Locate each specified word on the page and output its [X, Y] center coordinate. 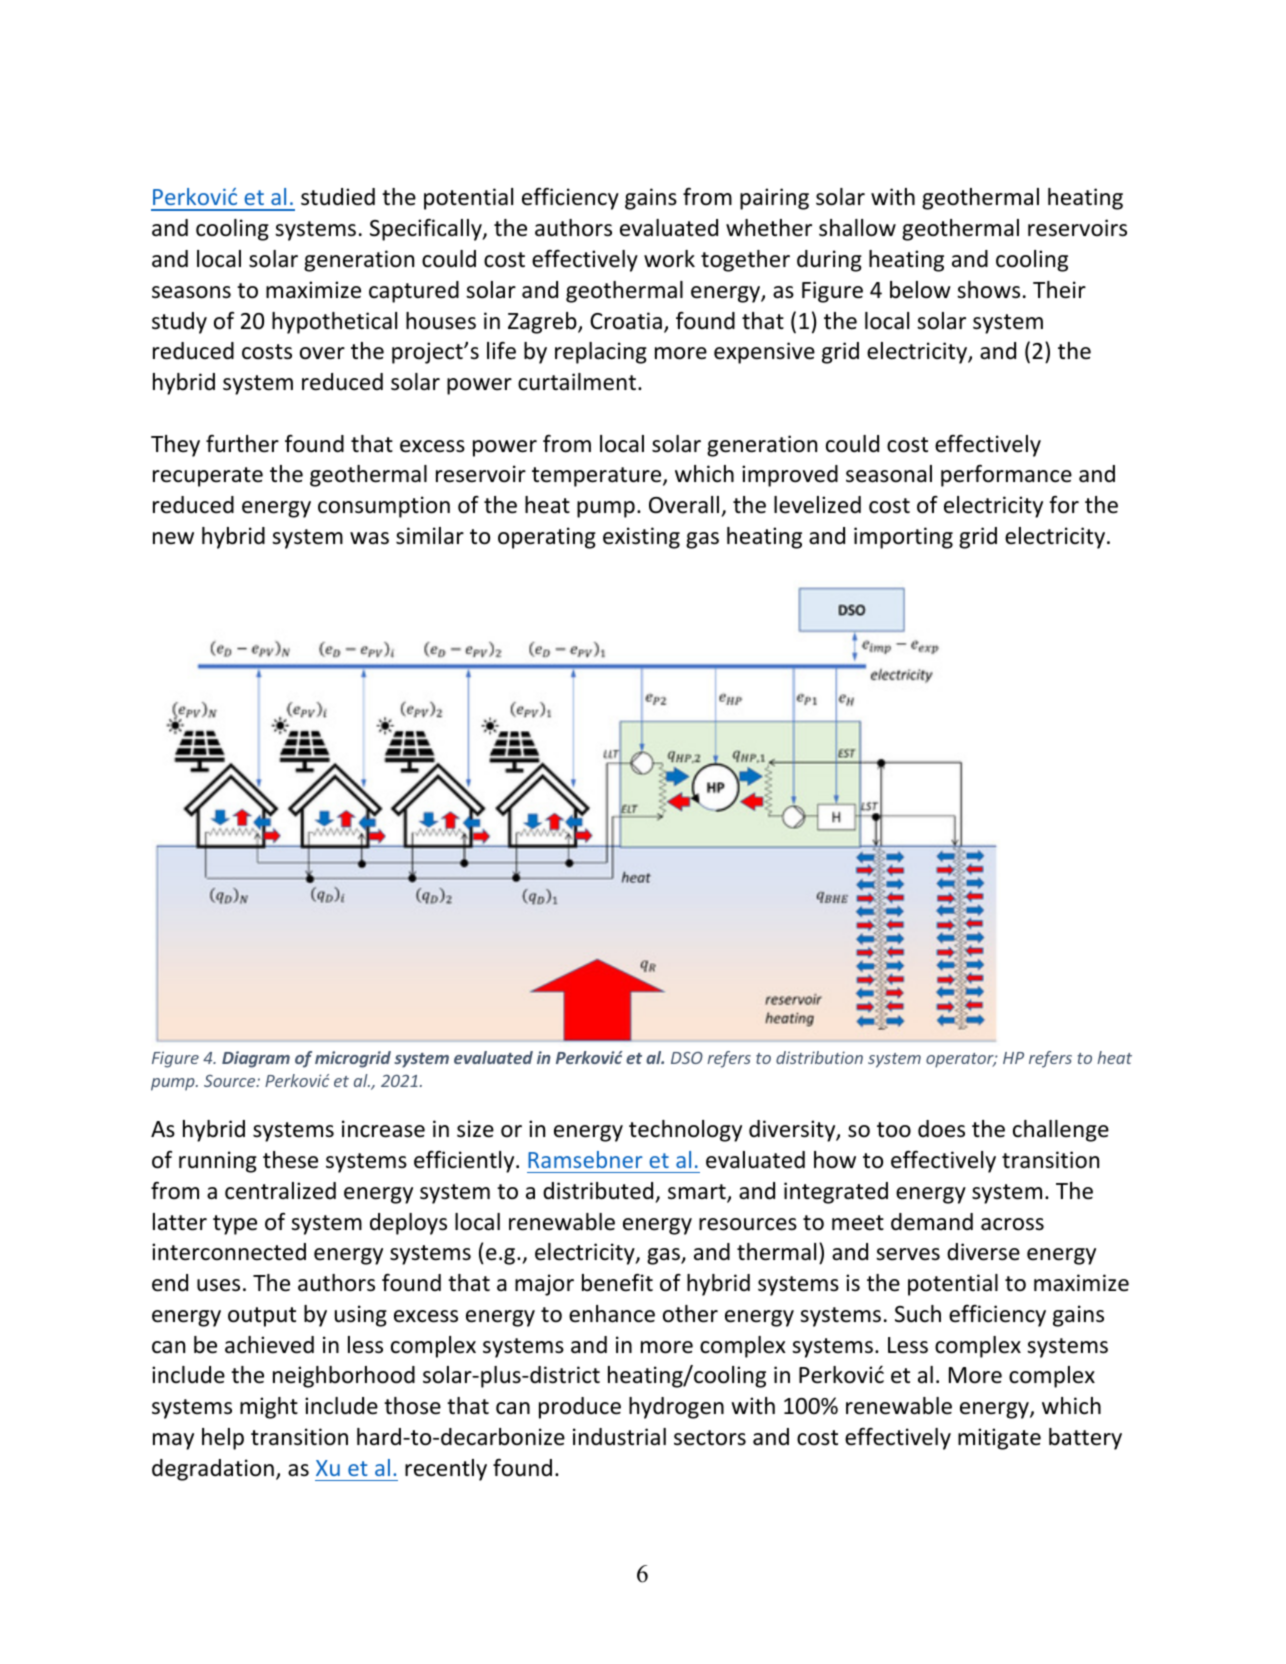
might [269, 1408]
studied [338, 197]
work [669, 259]
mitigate [999, 1439]
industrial [619, 1437]
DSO [687, 1058]
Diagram [256, 1059]
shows [988, 290]
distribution [819, 1057]
